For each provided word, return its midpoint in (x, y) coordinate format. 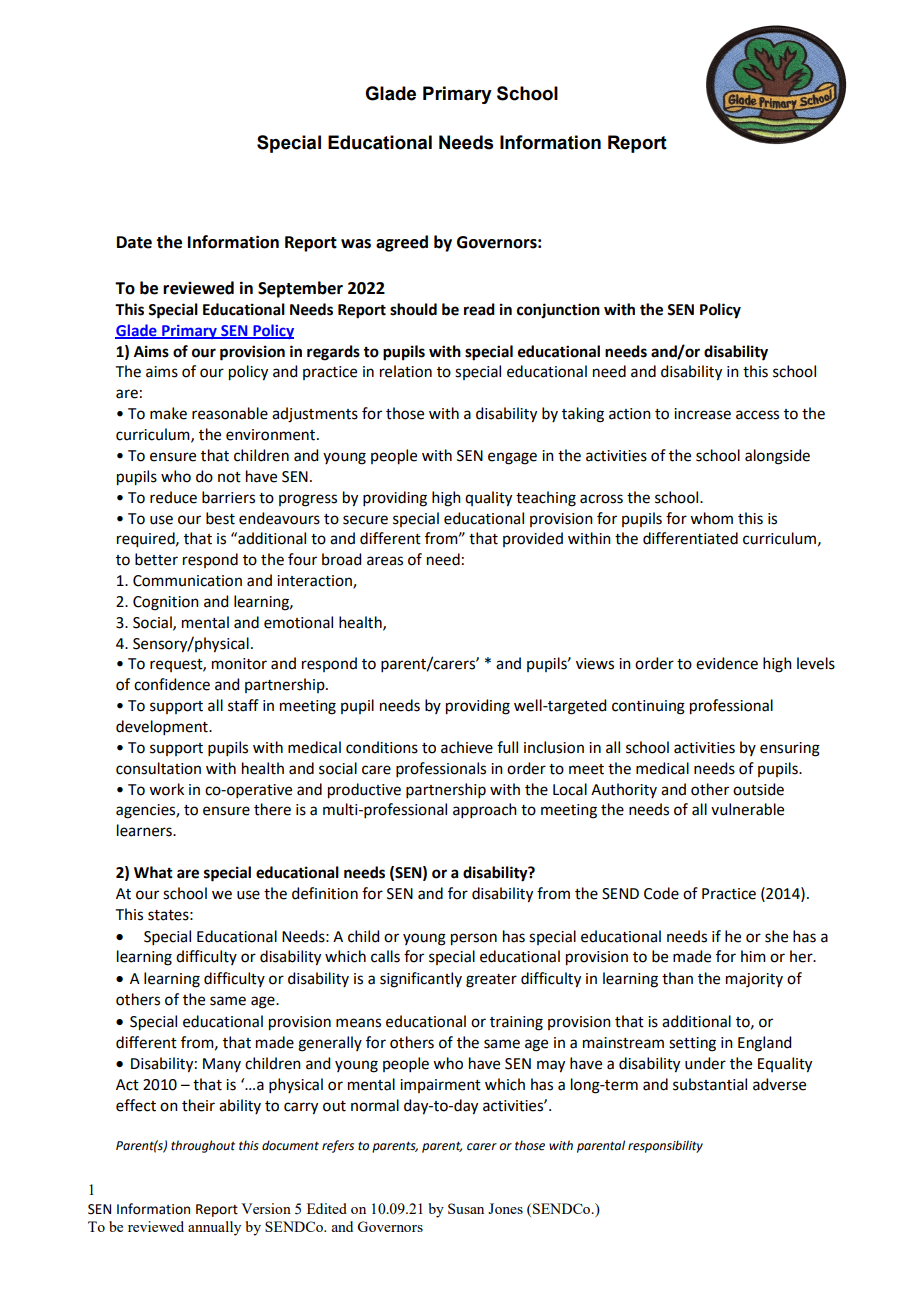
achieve (467, 747)
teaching (546, 499)
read (479, 309)
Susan (466, 1208)
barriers (228, 497)
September (300, 289)
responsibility (665, 1146)
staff (243, 705)
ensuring (790, 749)
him (753, 956)
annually (214, 1228)
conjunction (558, 311)
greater (491, 981)
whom (711, 518)
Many (222, 1065)
